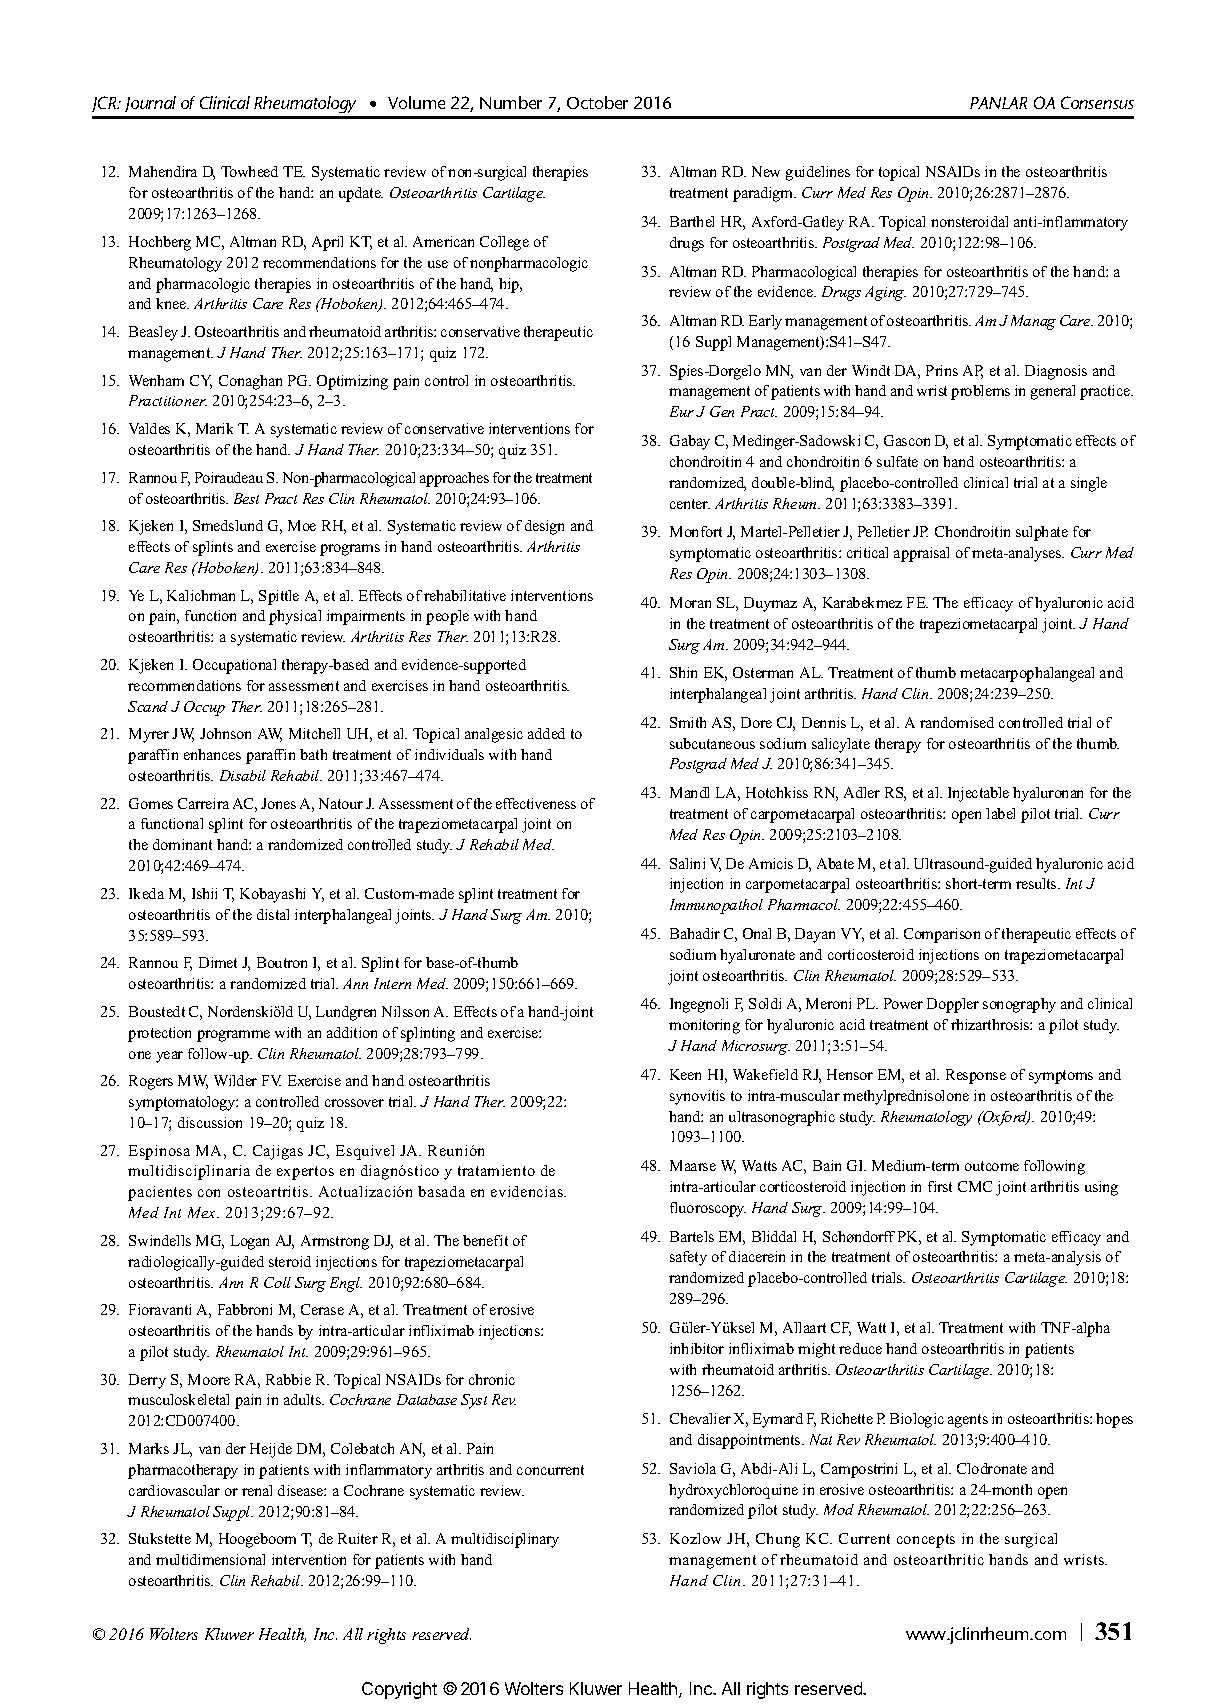 The image size is (1231, 1707). Describe the element at coordinates (597, 102) in the screenshot. I see `October` at that location.
